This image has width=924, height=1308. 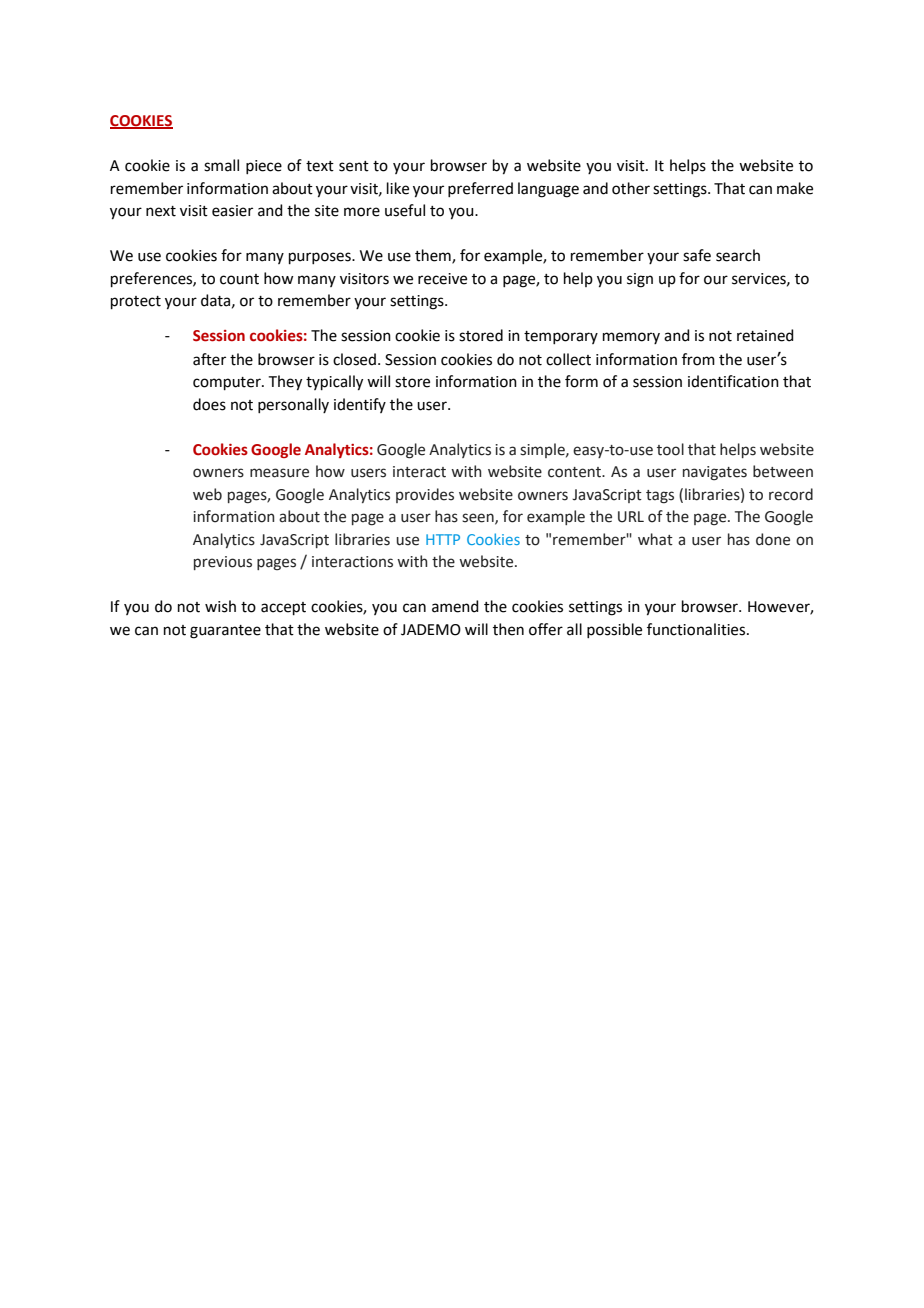 What do you see at coordinates (209, 404) in the image?
I see `does` at bounding box center [209, 404].
